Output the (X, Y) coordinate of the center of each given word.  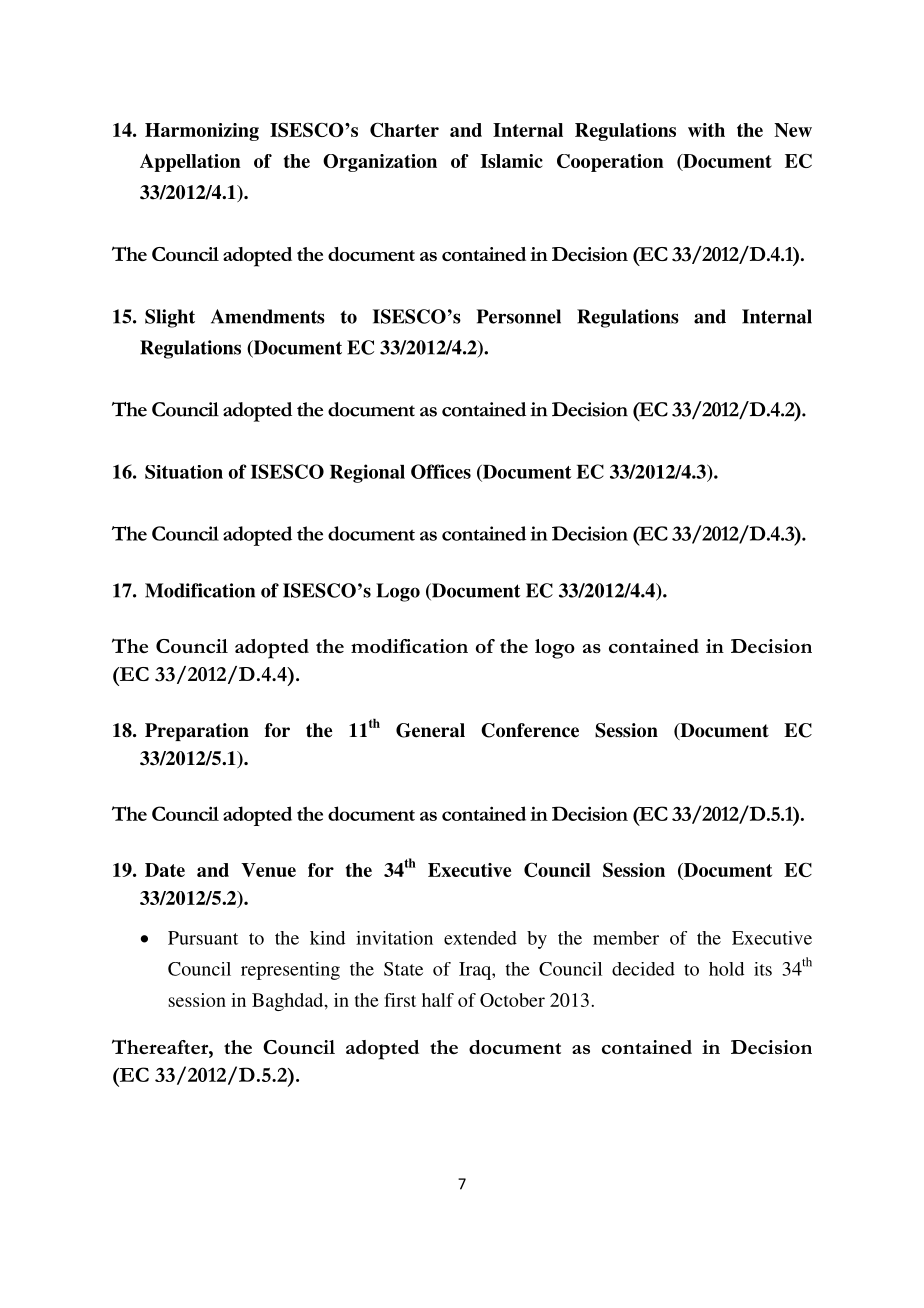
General (430, 730)
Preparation (197, 732)
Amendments (268, 316)
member (626, 938)
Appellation (190, 163)
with (706, 130)
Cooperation (610, 163)
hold (726, 969)
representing (290, 971)
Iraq (476, 971)
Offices (441, 471)
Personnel (519, 316)
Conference (530, 730)
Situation (184, 472)
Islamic (512, 161)
